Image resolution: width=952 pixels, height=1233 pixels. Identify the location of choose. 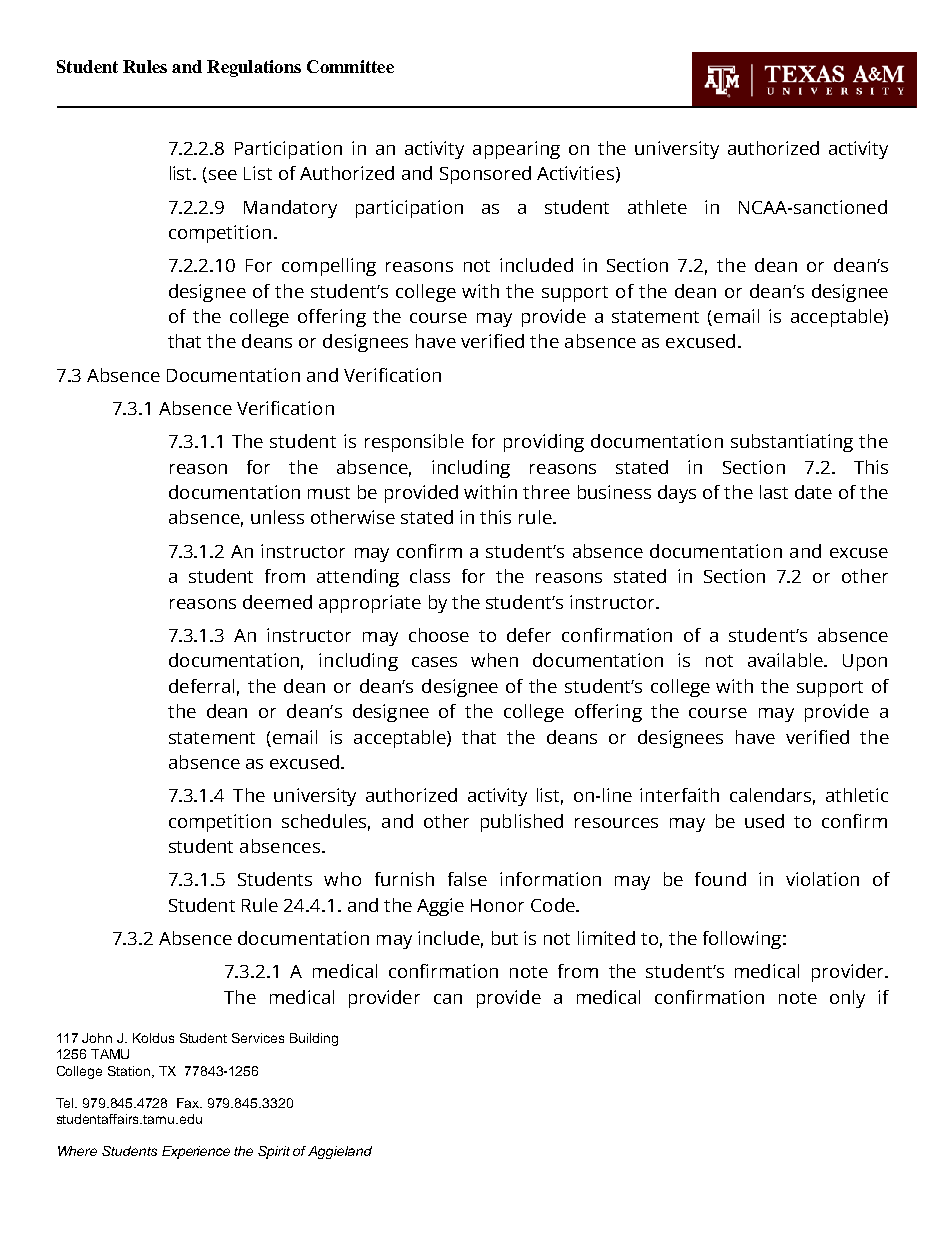
(439, 635).
